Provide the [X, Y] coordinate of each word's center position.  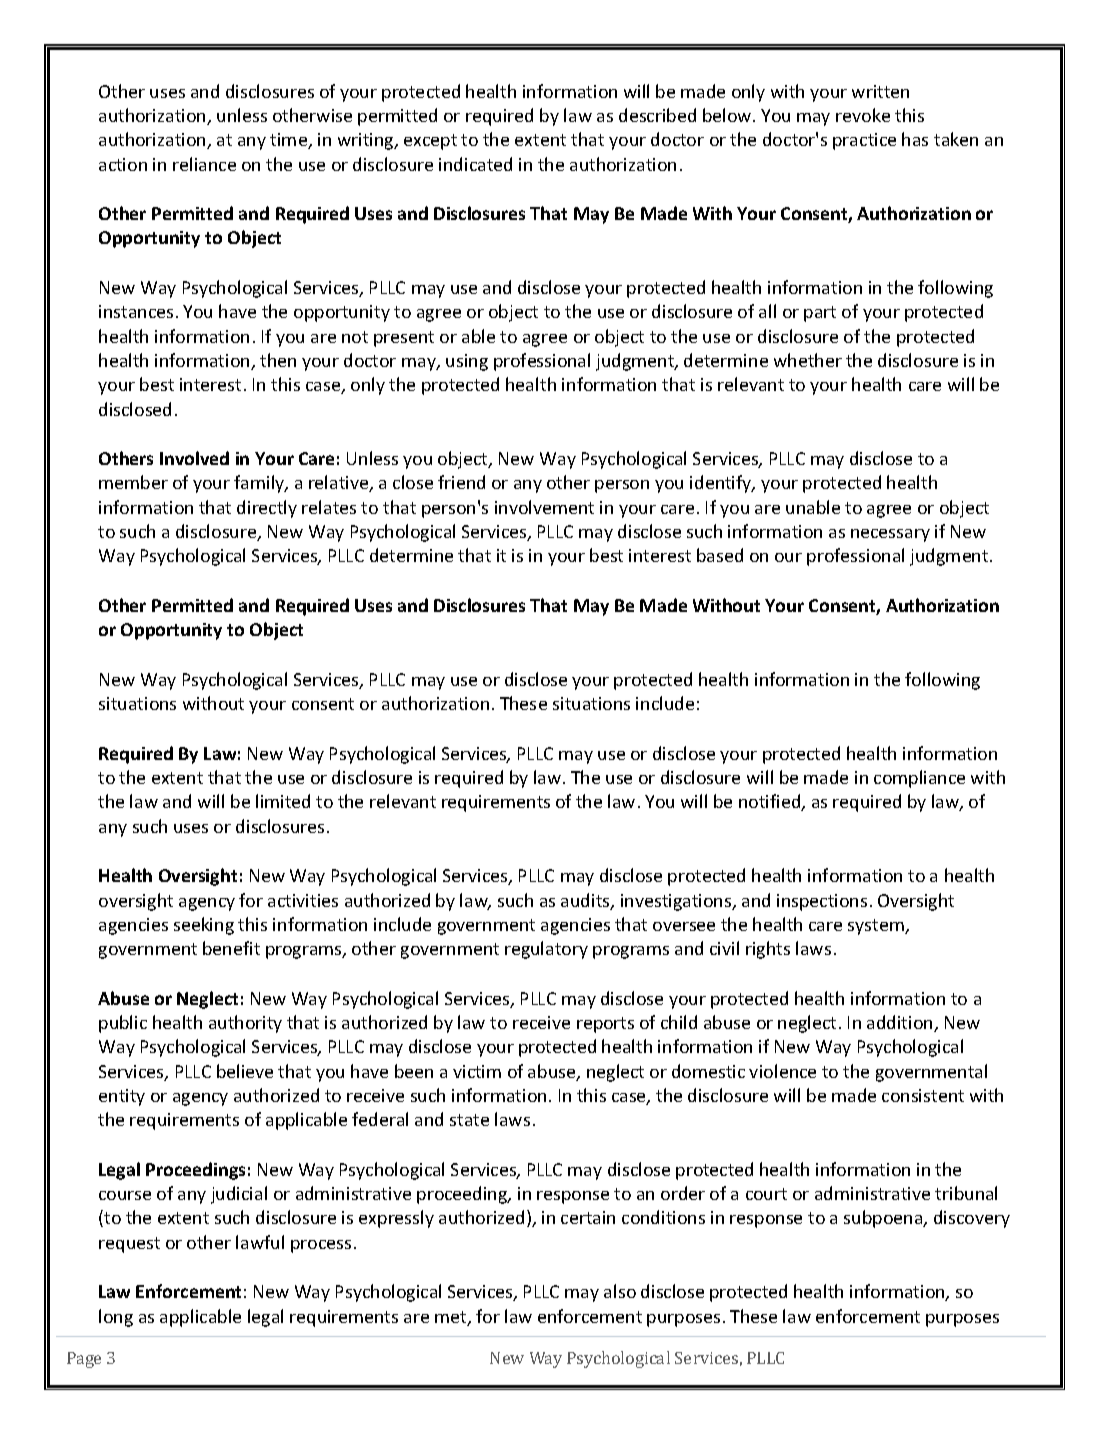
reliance [204, 164]
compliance [919, 779]
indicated [475, 164]
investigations [677, 902]
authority [245, 1024]
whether [808, 360]
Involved [194, 458]
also [620, 1291]
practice [864, 141]
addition [901, 1023]
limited [283, 801]
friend [461, 482]
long [116, 1318]
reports [605, 1025]
